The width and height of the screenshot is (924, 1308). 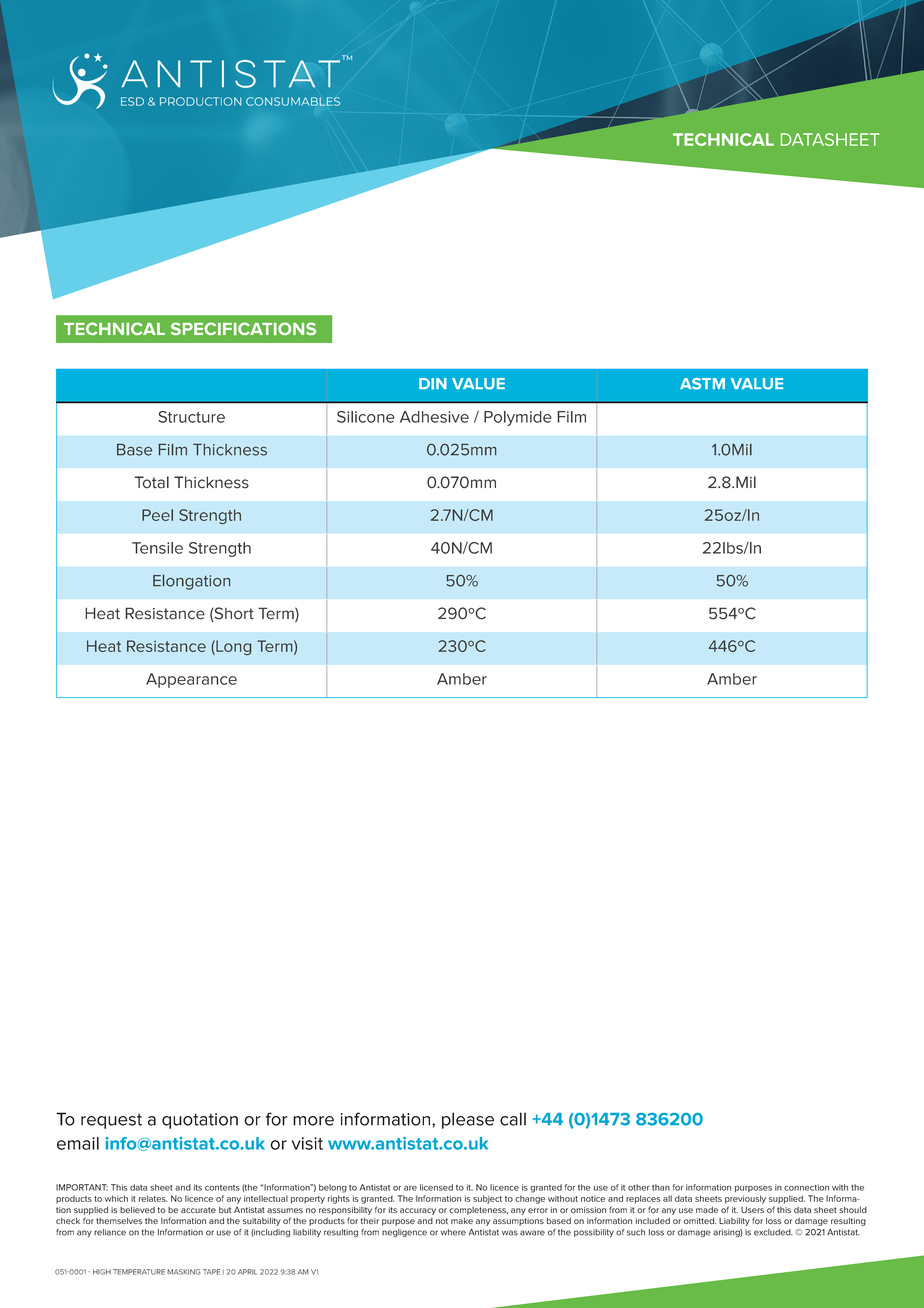 I want to click on Masking, so click(x=184, y=1272).
